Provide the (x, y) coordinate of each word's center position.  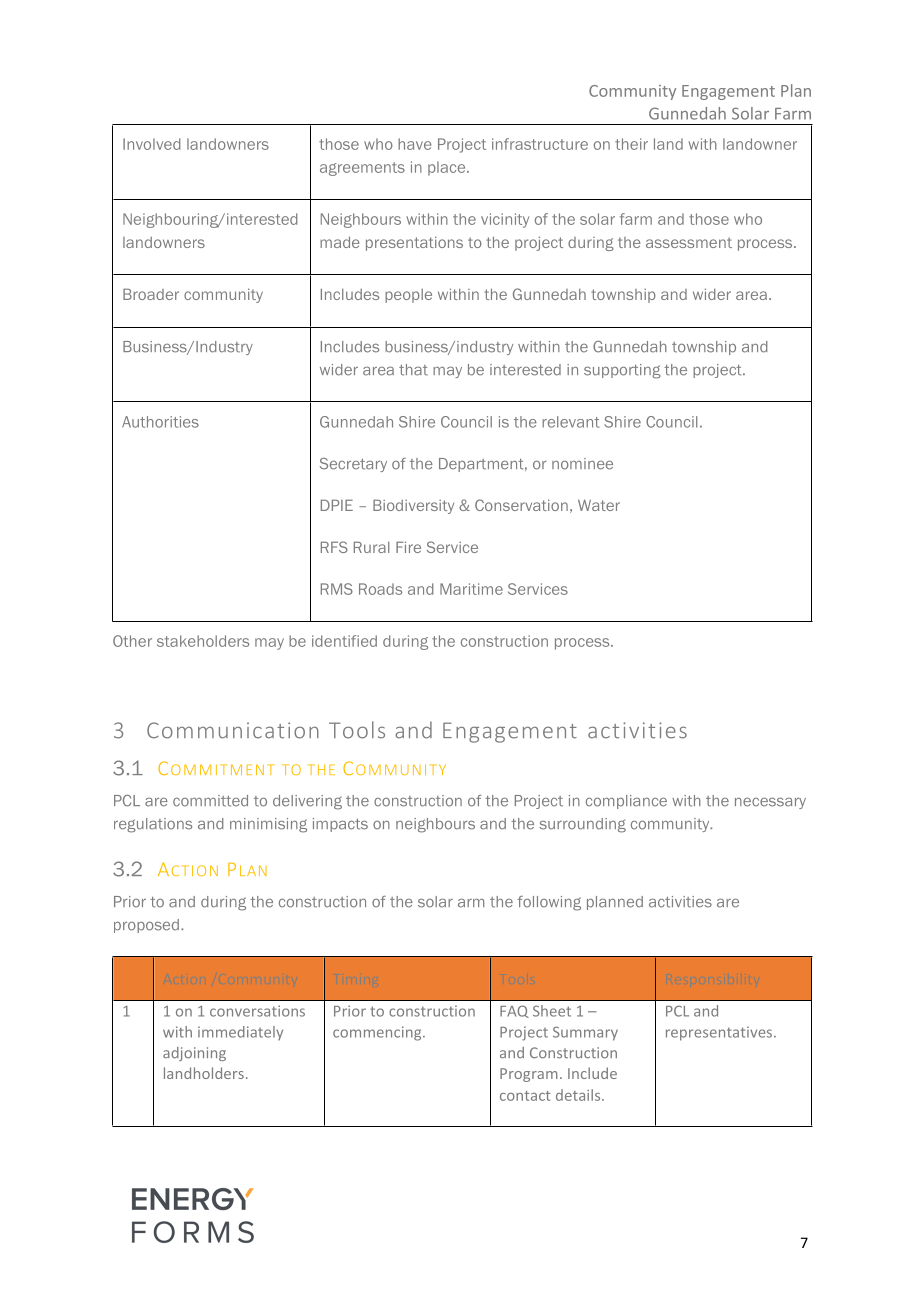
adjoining (194, 1054)
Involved (151, 144)
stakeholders (203, 641)
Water (599, 505)
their (631, 144)
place (448, 168)
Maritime (471, 589)
